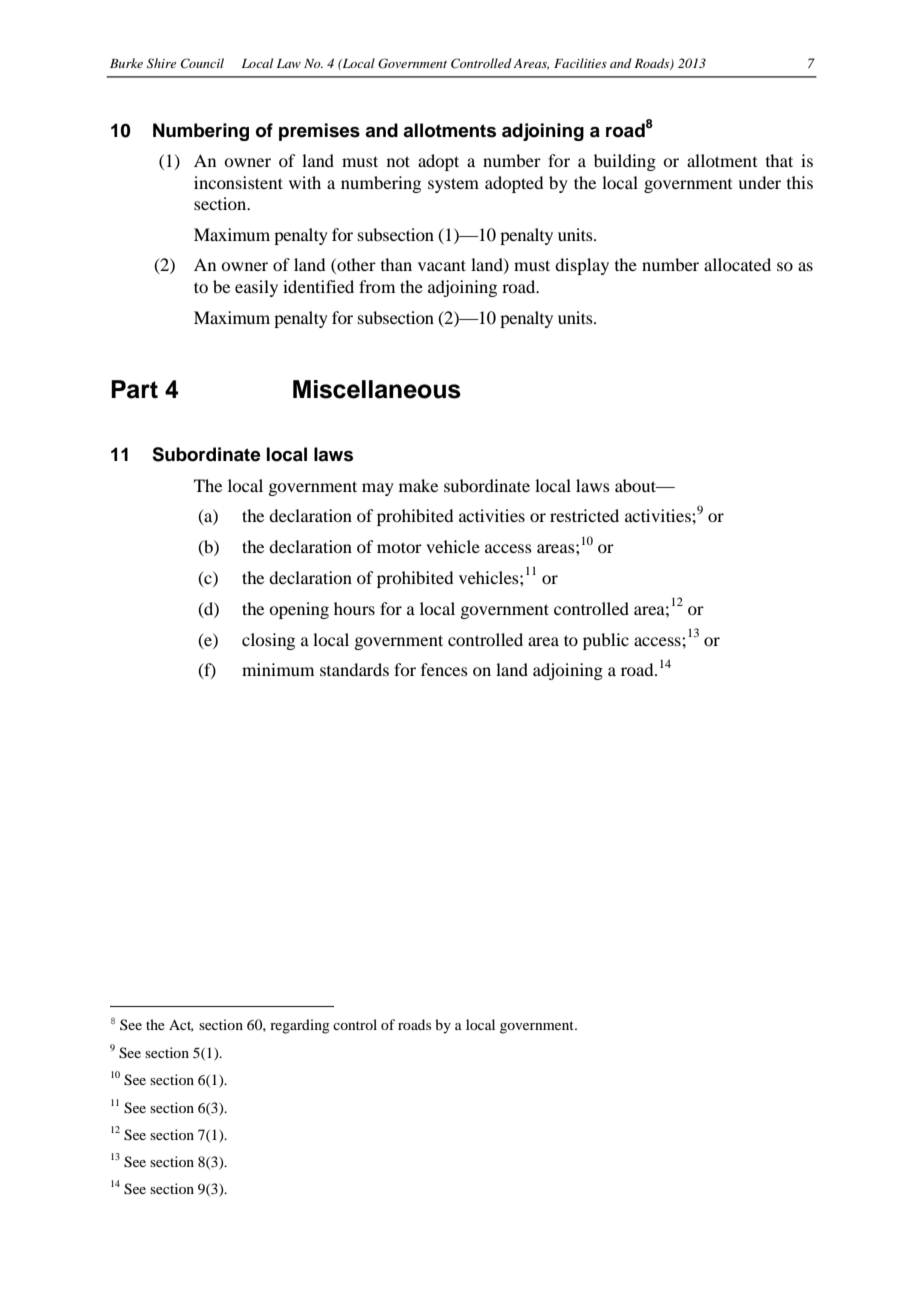  I want to click on Miscellaneous, so click(377, 389).
